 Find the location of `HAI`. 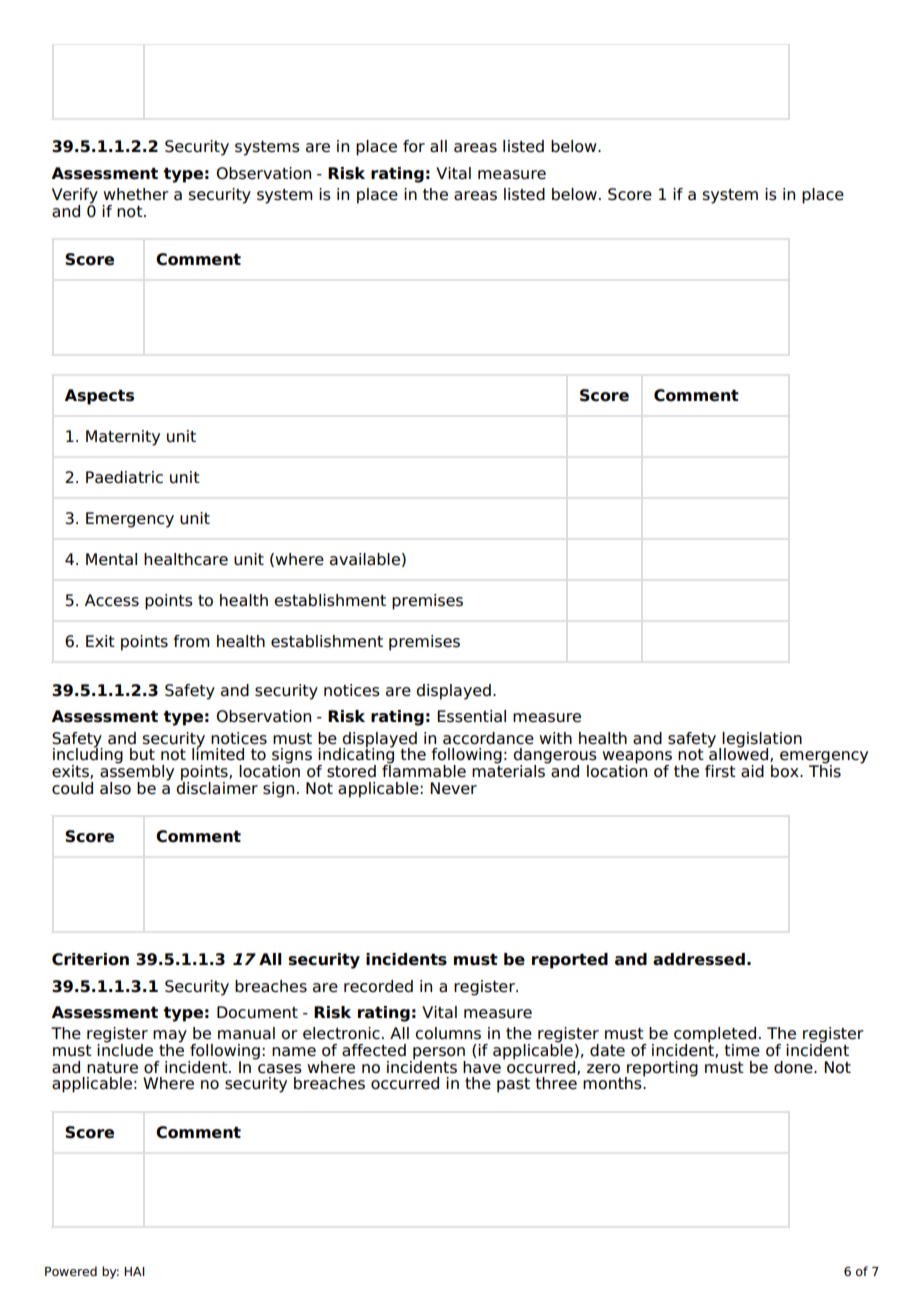

HAI is located at coordinates (134, 1271).
